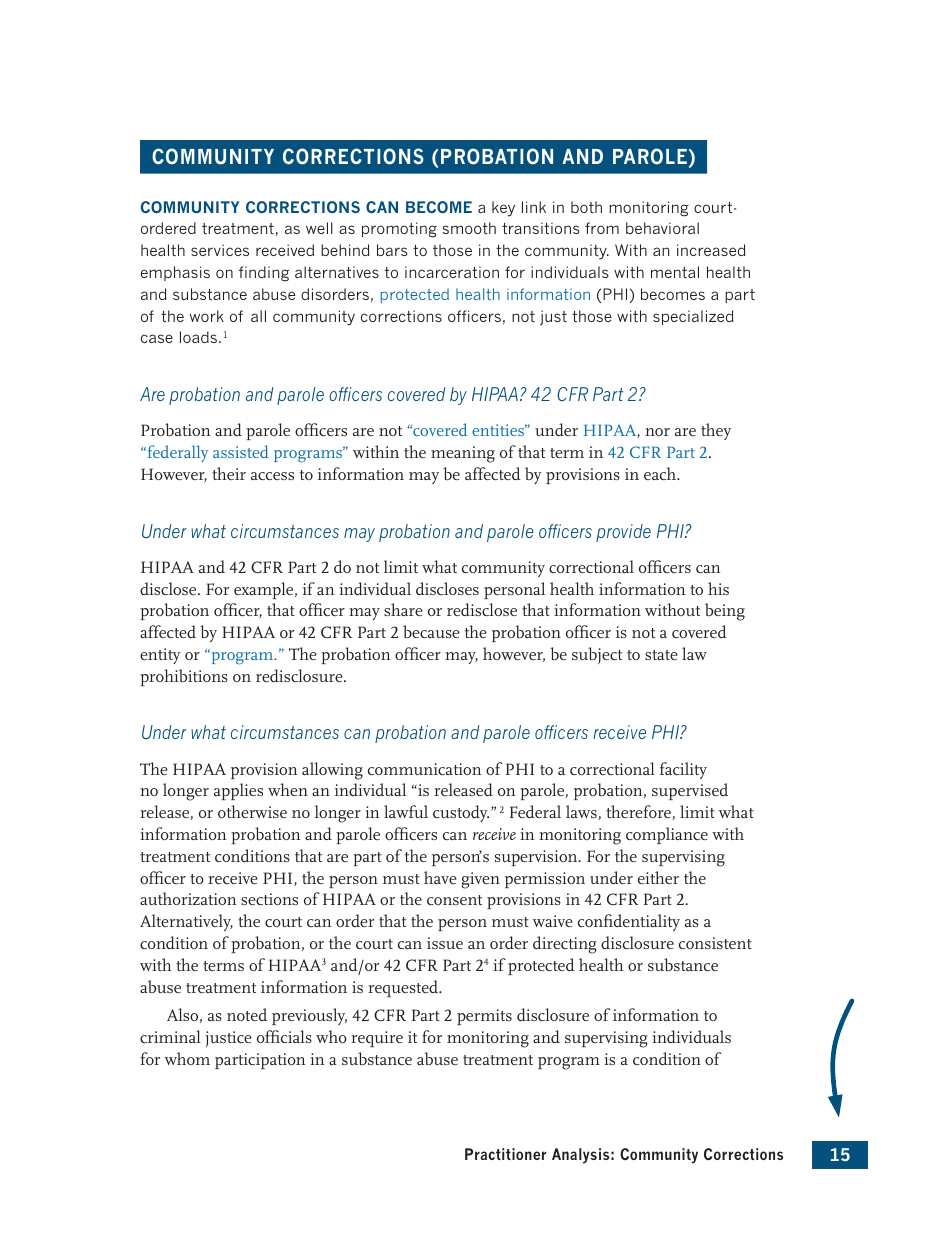 Image resolution: width=952 pixels, height=1233 pixels. I want to click on whom, so click(187, 1058).
